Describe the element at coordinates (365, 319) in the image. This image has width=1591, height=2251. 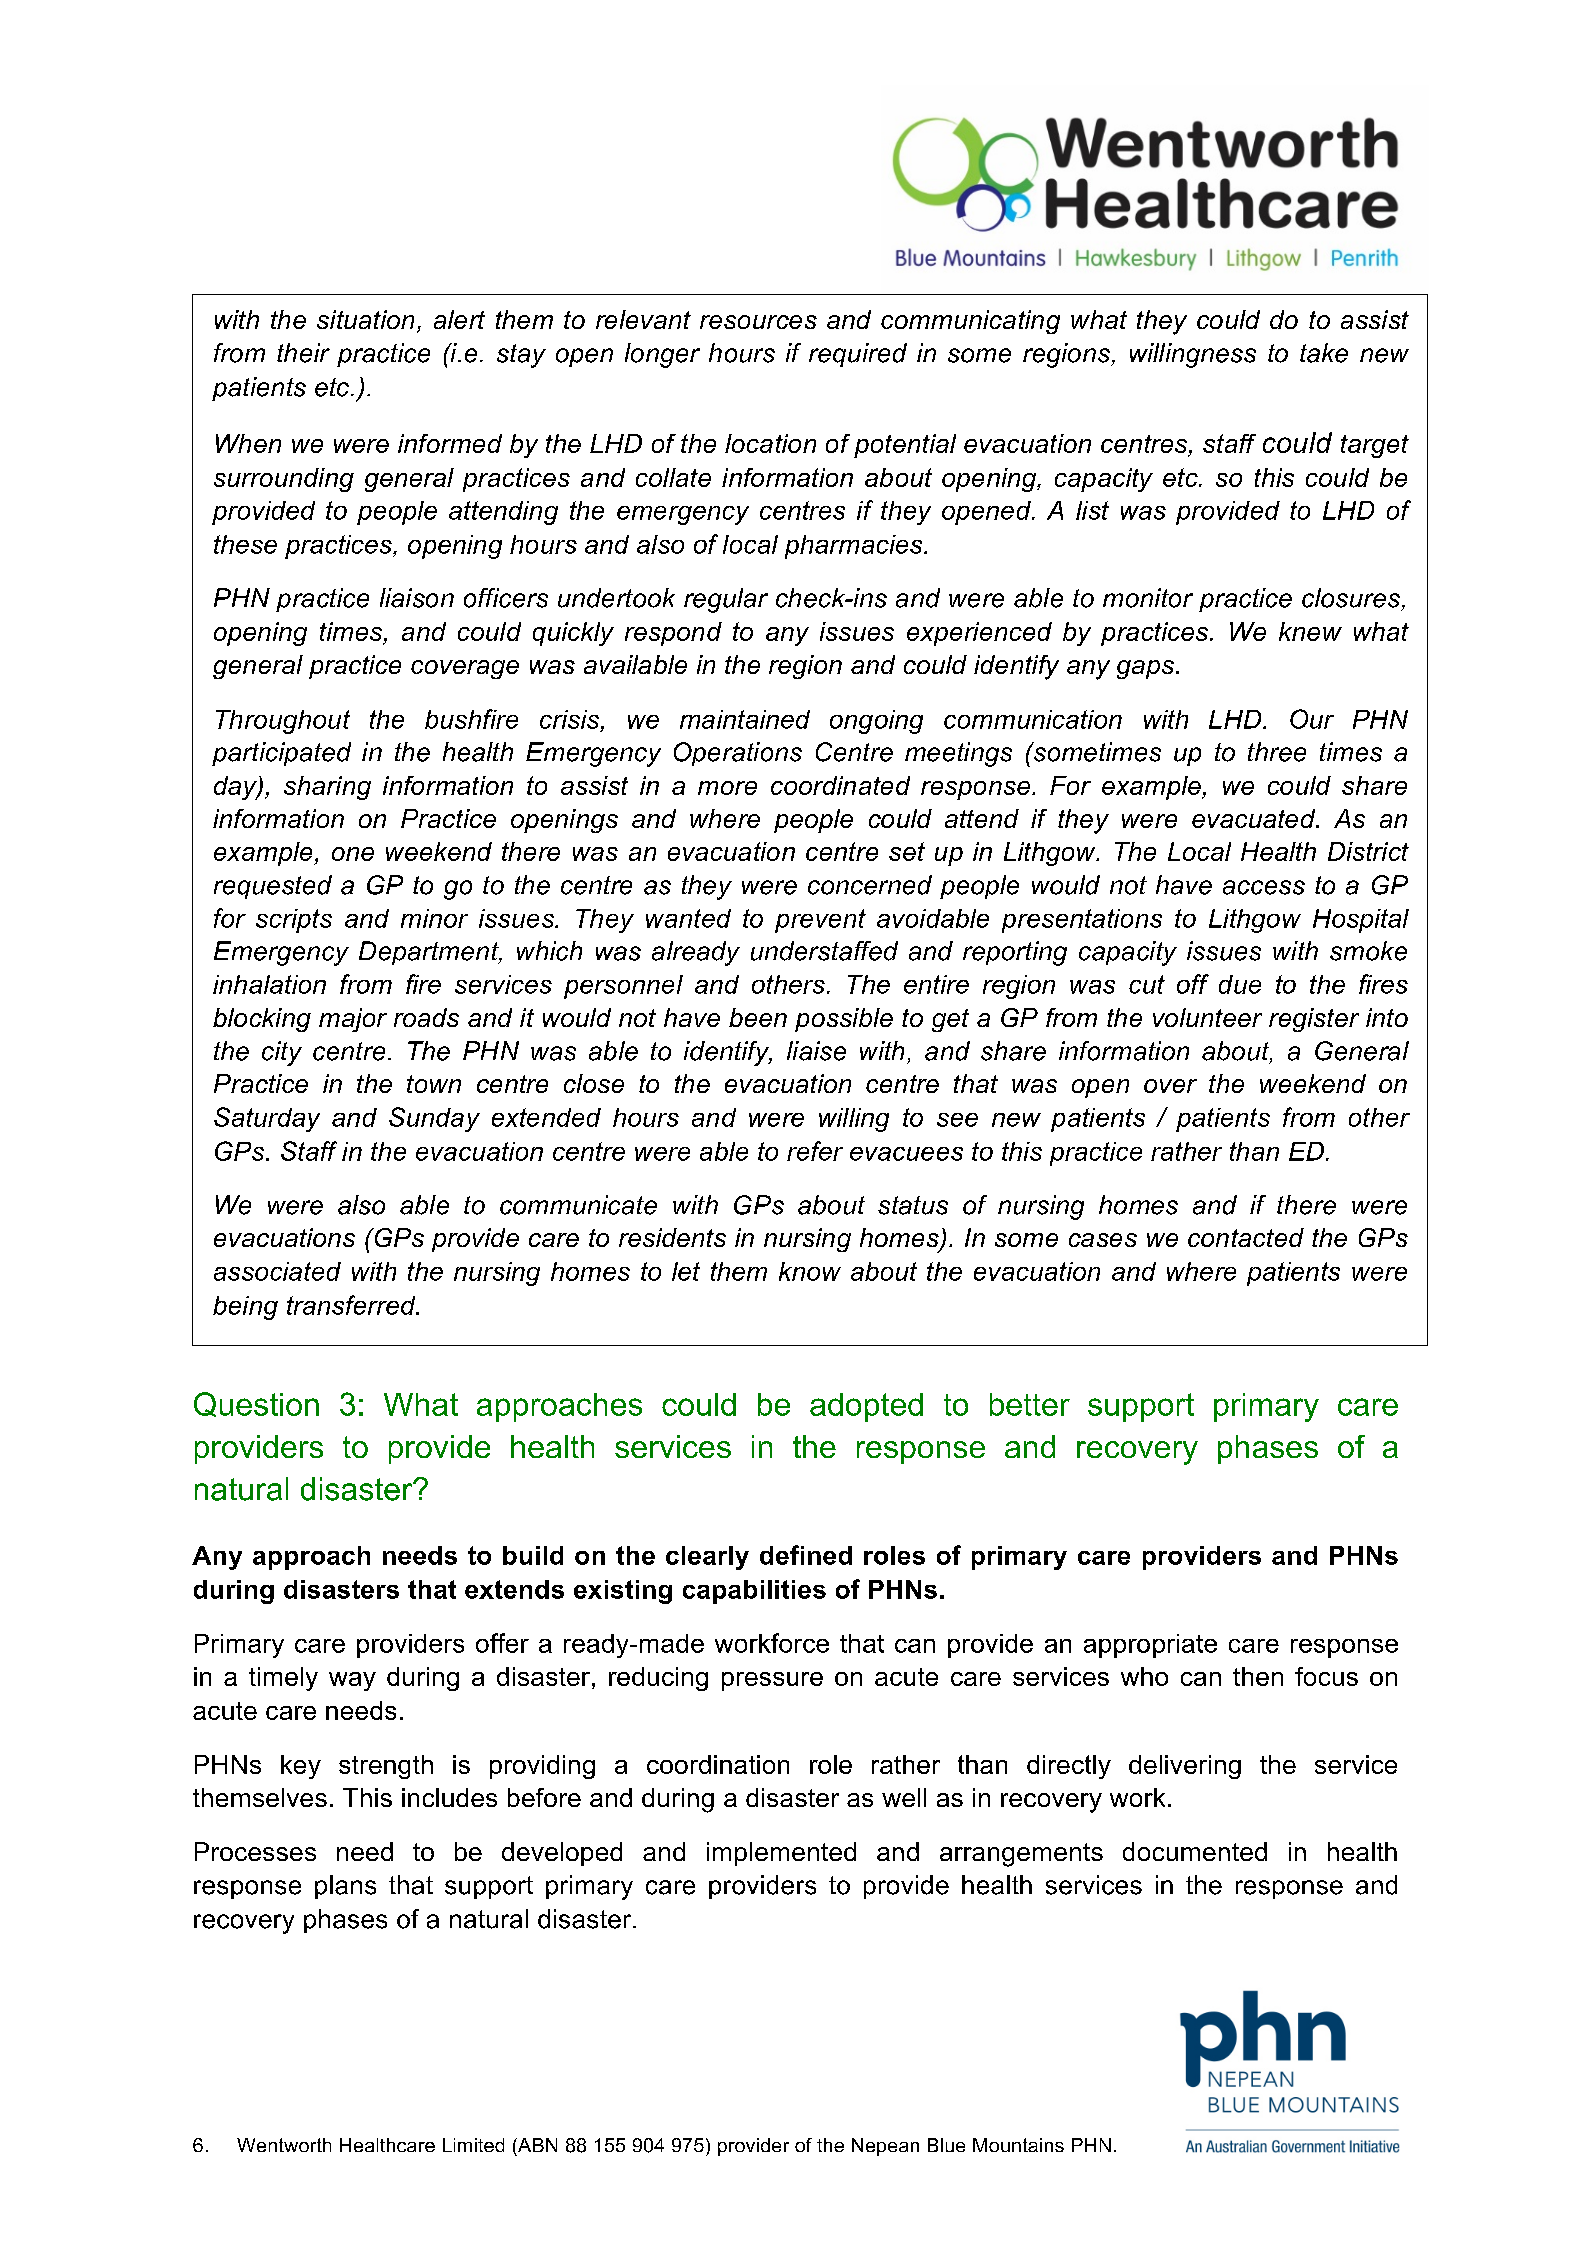
I see `situation` at that location.
